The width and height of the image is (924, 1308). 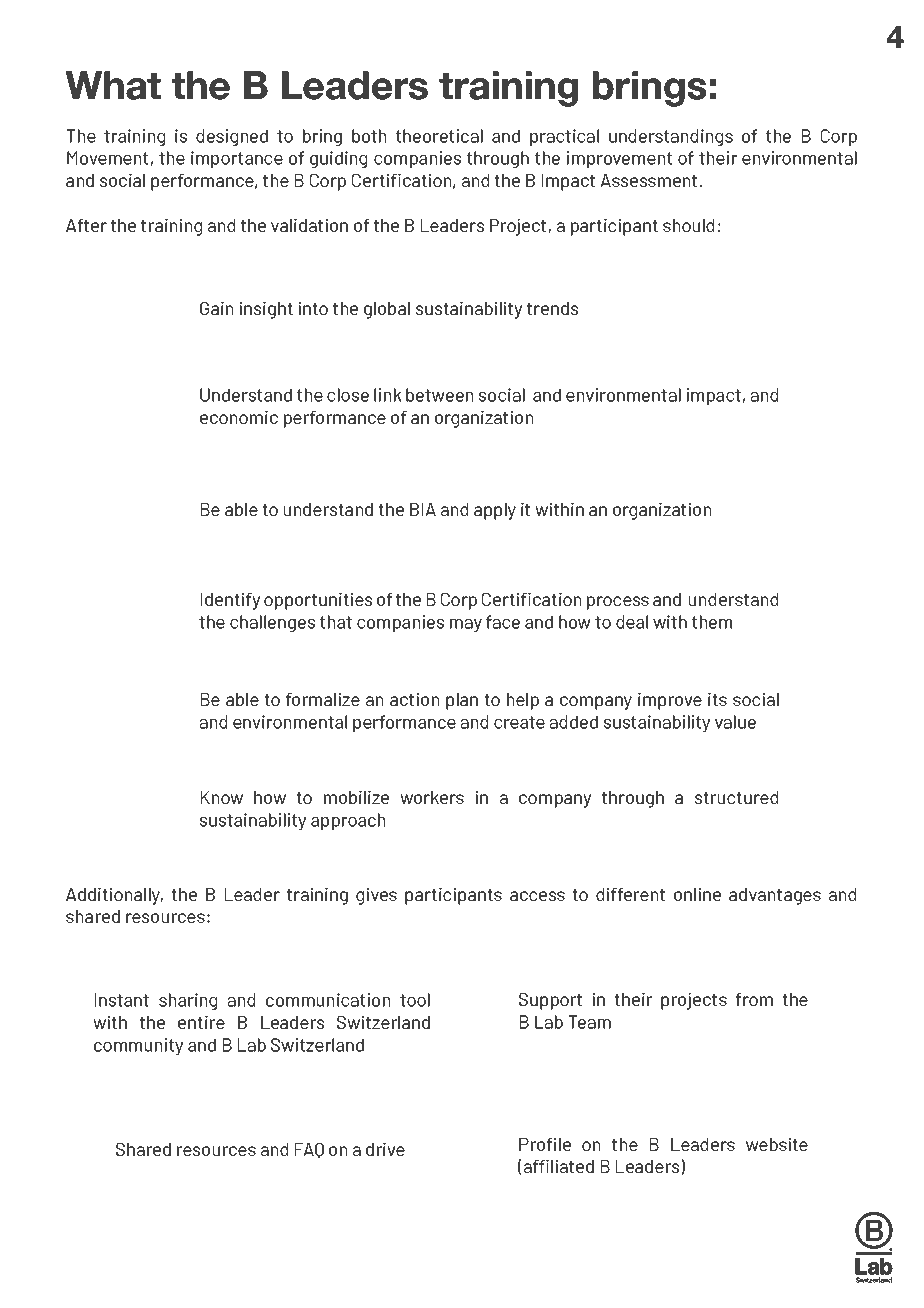 What do you see at coordinates (648, 180) in the image?
I see `Assessment` at bounding box center [648, 180].
